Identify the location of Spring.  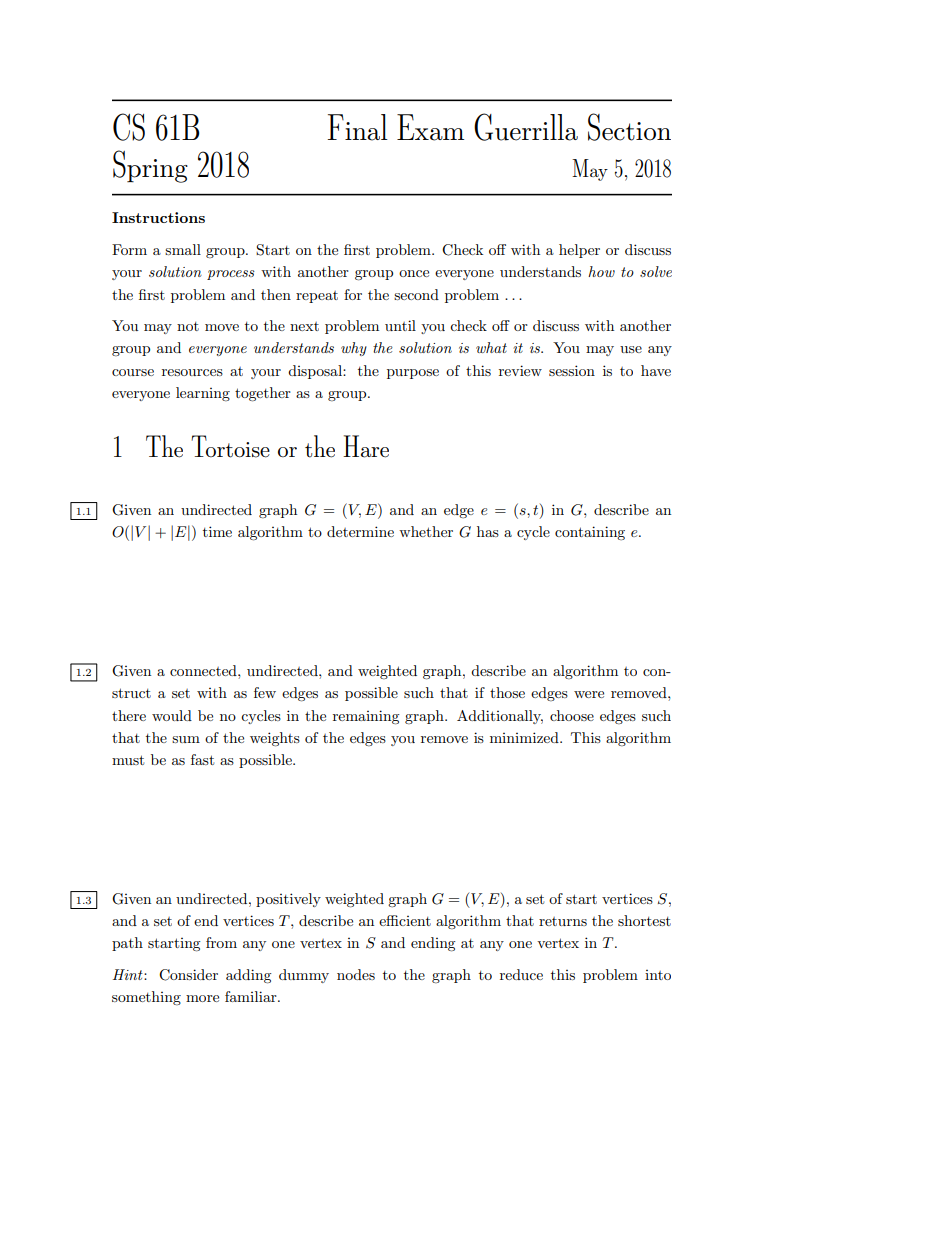
(150, 166).
